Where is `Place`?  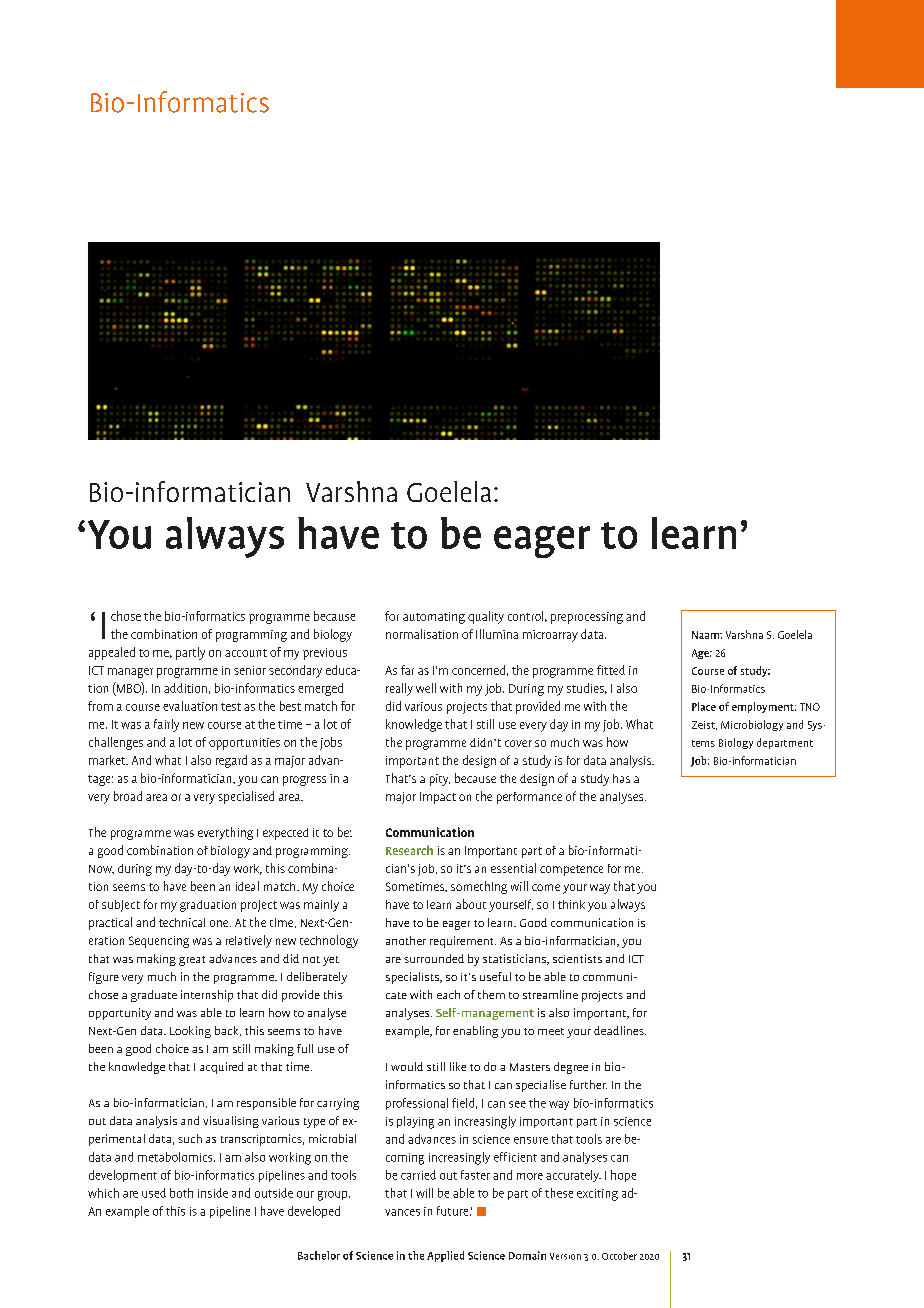
Place is located at coordinates (704, 706).
